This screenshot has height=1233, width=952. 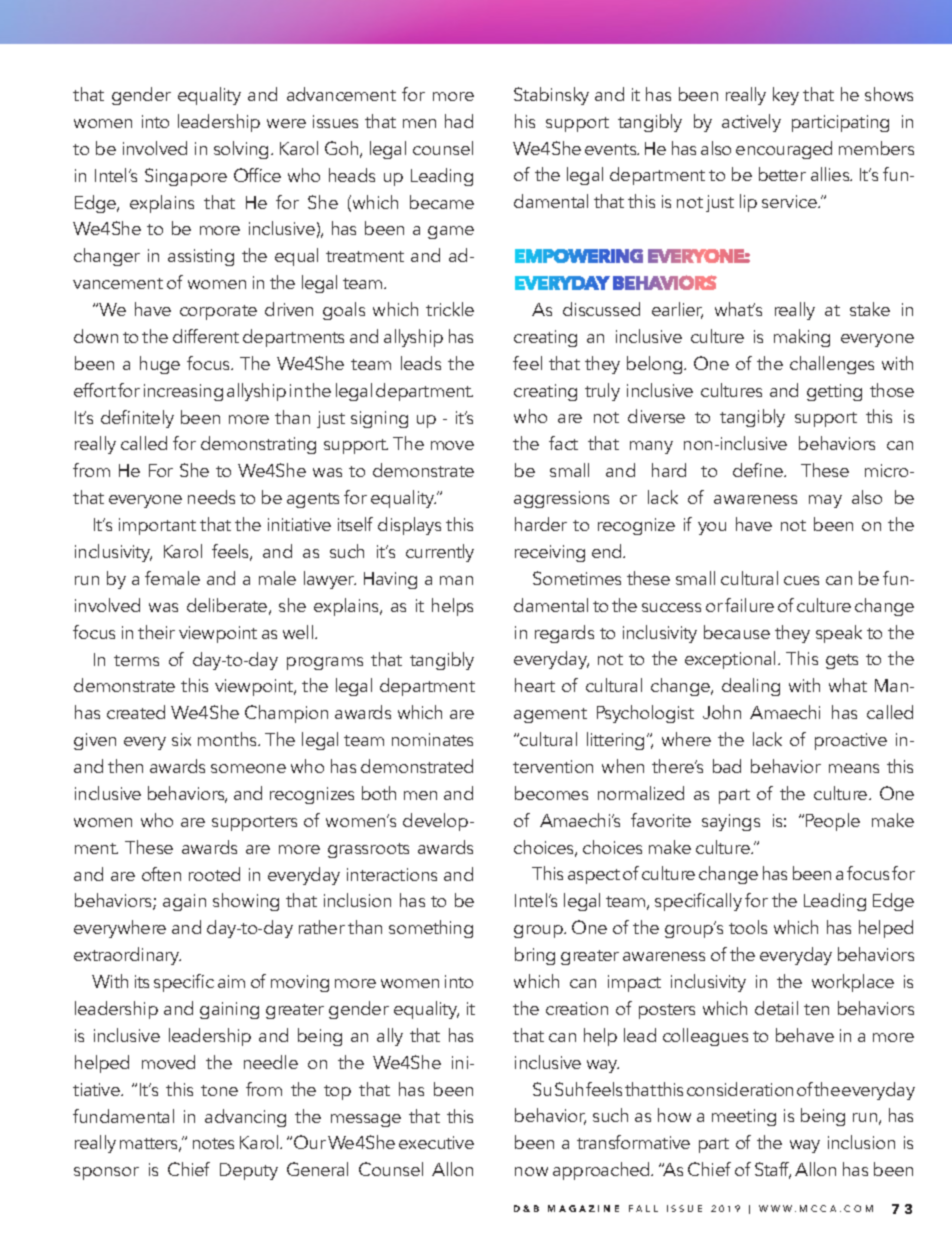 What do you see at coordinates (833, 822) in the screenshot?
I see `People` at bounding box center [833, 822].
